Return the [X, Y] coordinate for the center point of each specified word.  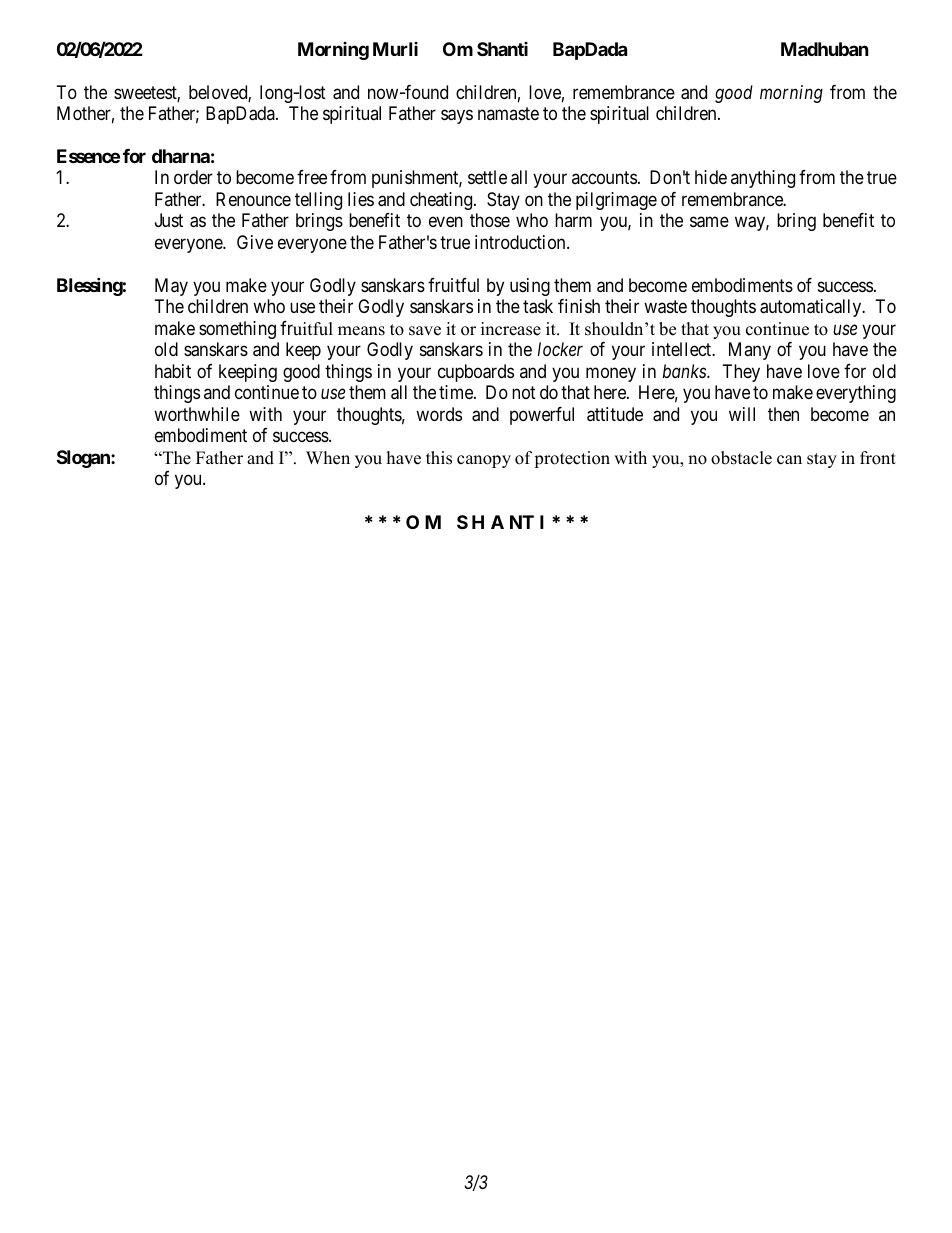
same [709, 222]
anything [763, 179]
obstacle [741, 458]
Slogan [84, 459]
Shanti [502, 49]
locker [560, 349]
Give [255, 242]
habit [173, 371]
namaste [508, 113]
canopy [484, 461]
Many [750, 351]
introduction [521, 242]
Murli [395, 49]
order [193, 177]
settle [487, 177]
